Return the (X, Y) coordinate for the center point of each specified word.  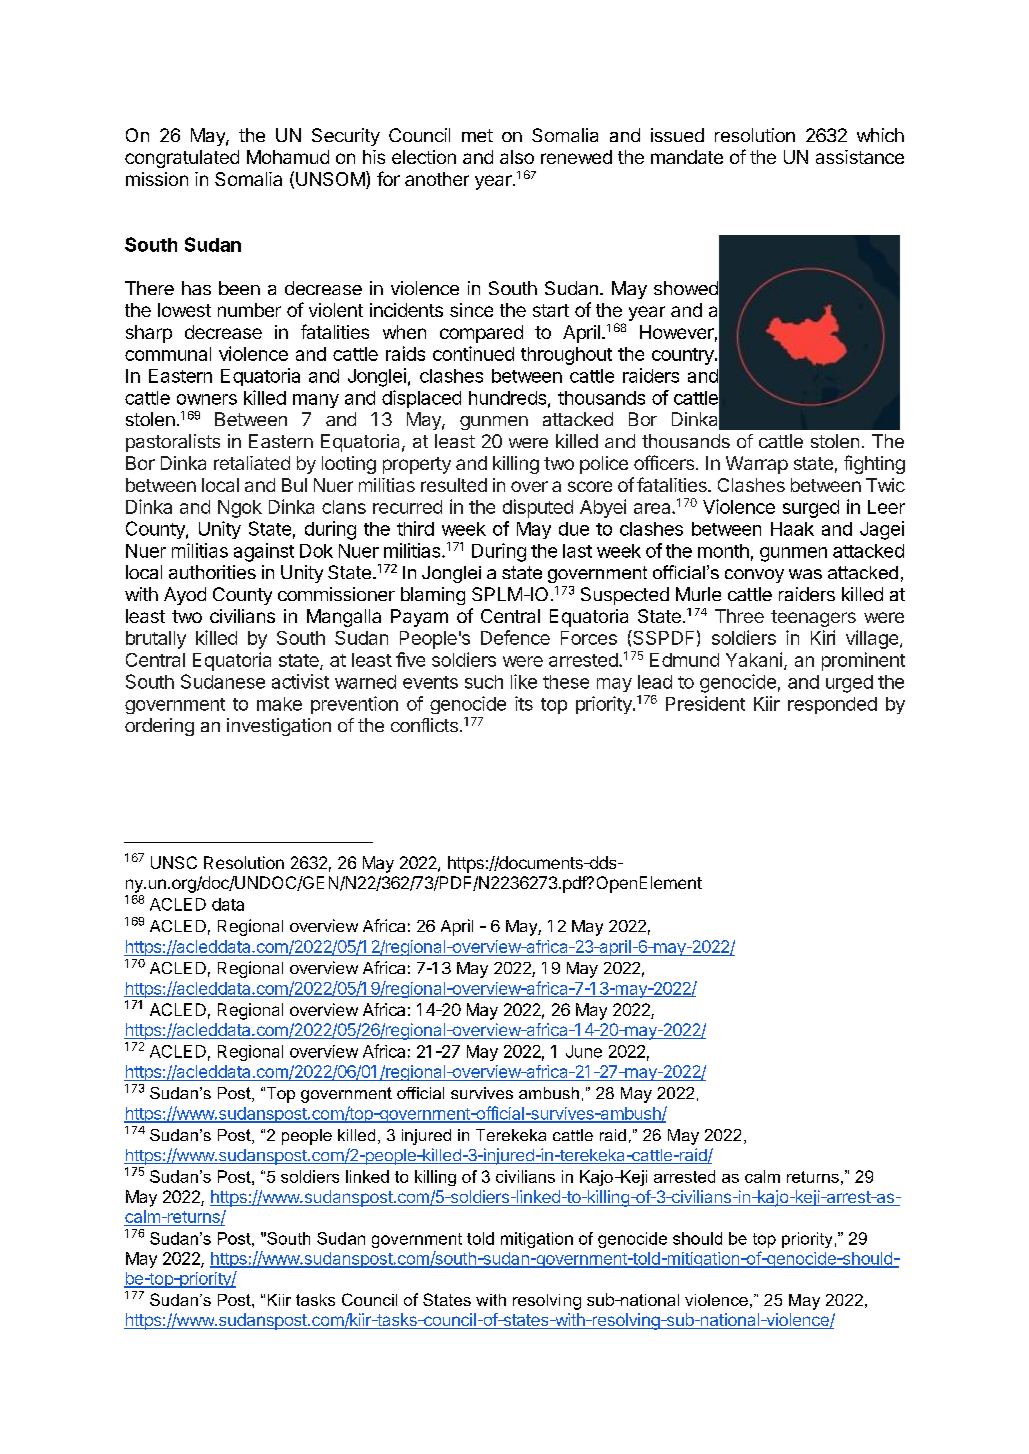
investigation (279, 727)
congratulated (182, 159)
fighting (874, 464)
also (517, 157)
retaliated (252, 463)
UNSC (174, 862)
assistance (860, 157)
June (584, 1051)
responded (832, 705)
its (524, 703)
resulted (454, 485)
